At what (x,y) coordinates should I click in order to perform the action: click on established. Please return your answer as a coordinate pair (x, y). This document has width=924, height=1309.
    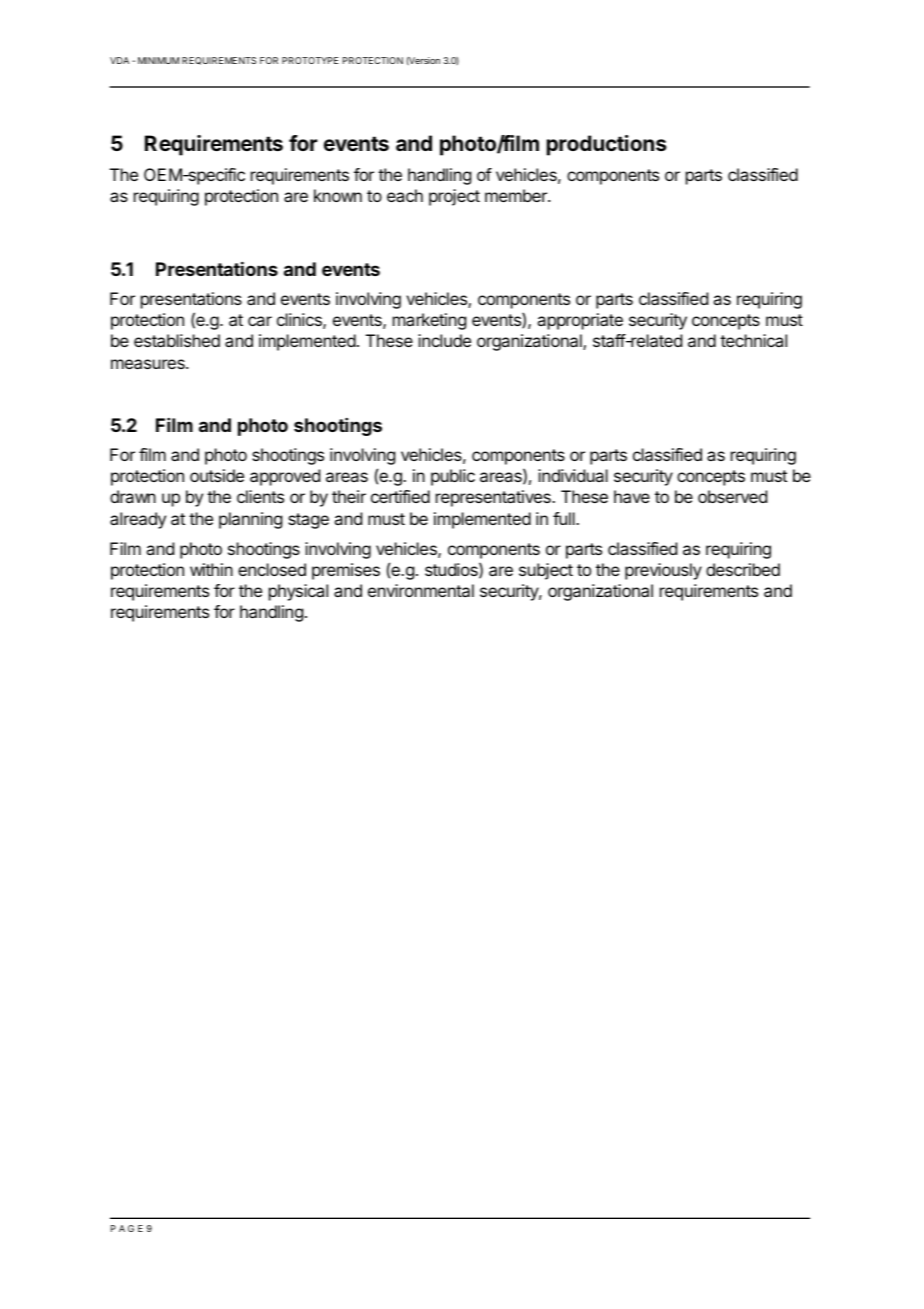
    Looking at the image, I should click on (177, 340).
